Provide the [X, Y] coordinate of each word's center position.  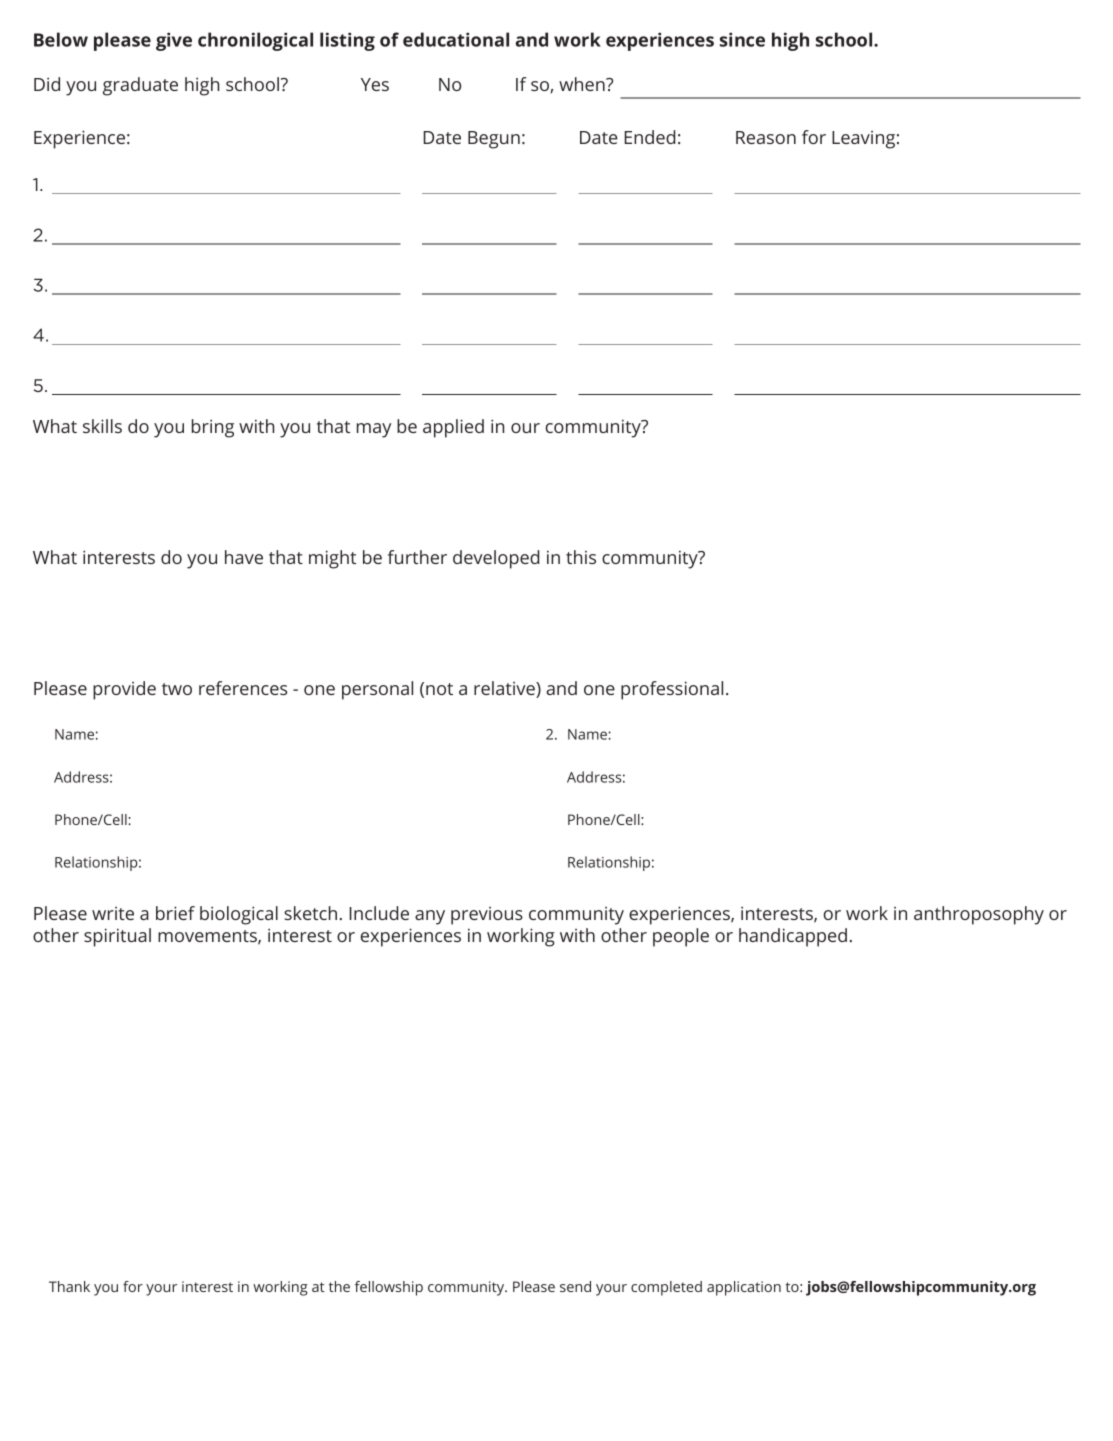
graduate [140, 86]
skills [102, 426]
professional [672, 690]
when [583, 84]
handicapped [793, 937]
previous [487, 916]
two [177, 689]
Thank [69, 1286]
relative [505, 689]
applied [453, 428]
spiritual [117, 937]
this [581, 557]
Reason [766, 137]
